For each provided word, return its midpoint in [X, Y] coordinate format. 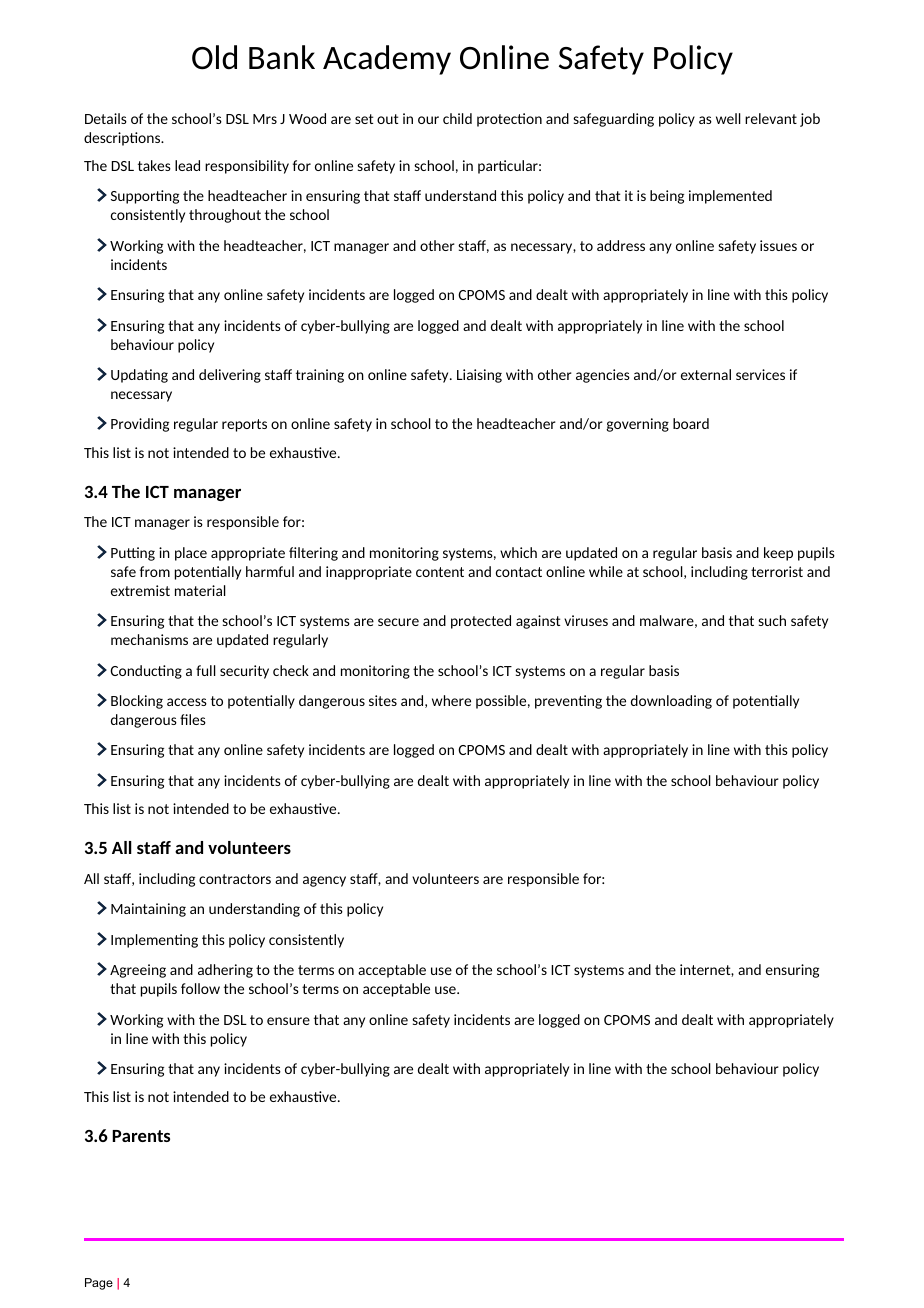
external [706, 374]
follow [200, 988]
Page [99, 1284]
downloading [671, 702]
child [457, 118]
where [451, 700]
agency [324, 881]
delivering [230, 376]
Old [214, 57]
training [320, 376]
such [772, 620]
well [728, 118]
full [206, 670]
